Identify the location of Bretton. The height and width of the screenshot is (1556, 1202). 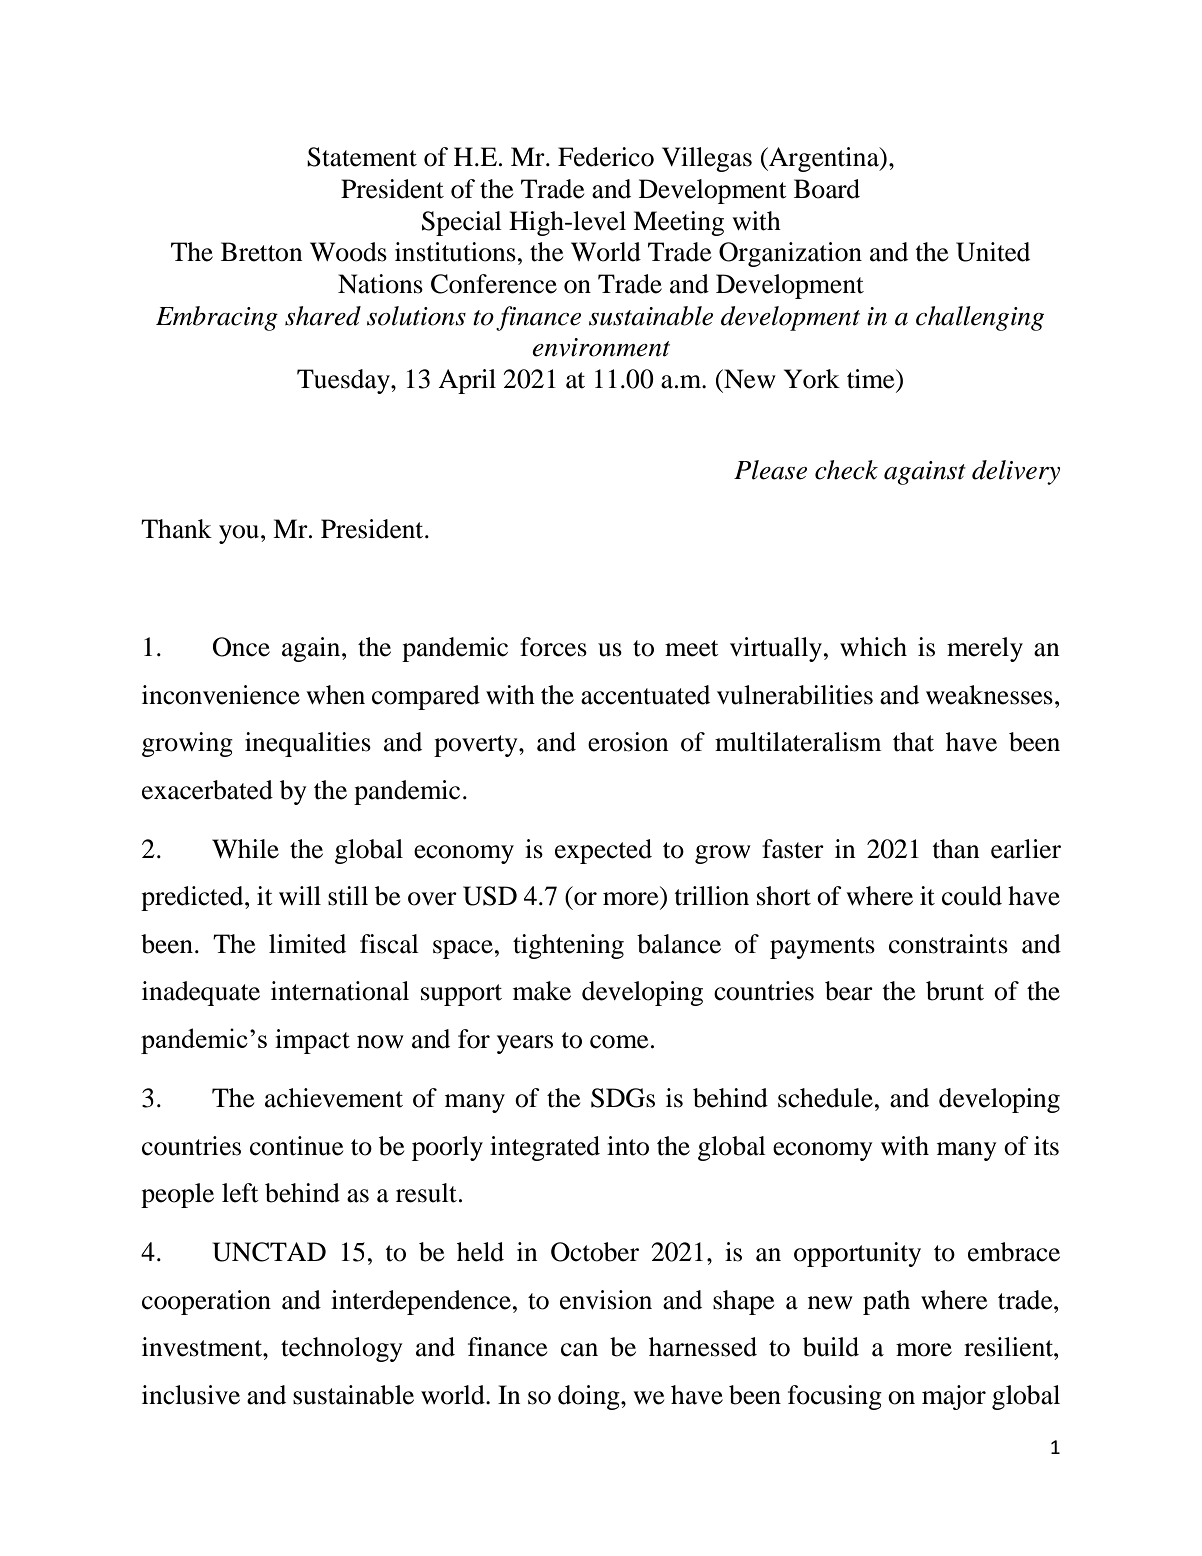
(262, 252).
